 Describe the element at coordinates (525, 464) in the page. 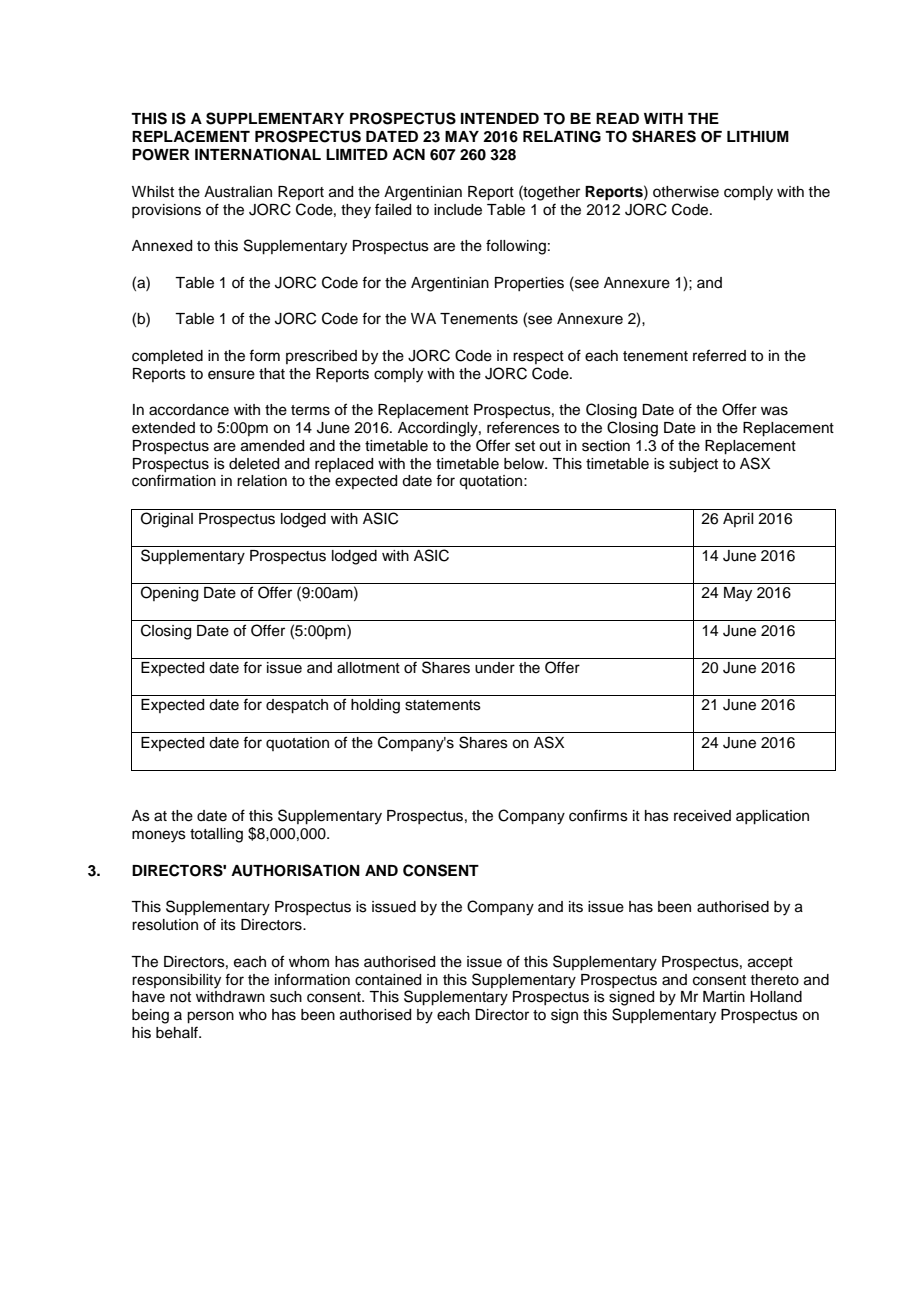

I see `below` at that location.
